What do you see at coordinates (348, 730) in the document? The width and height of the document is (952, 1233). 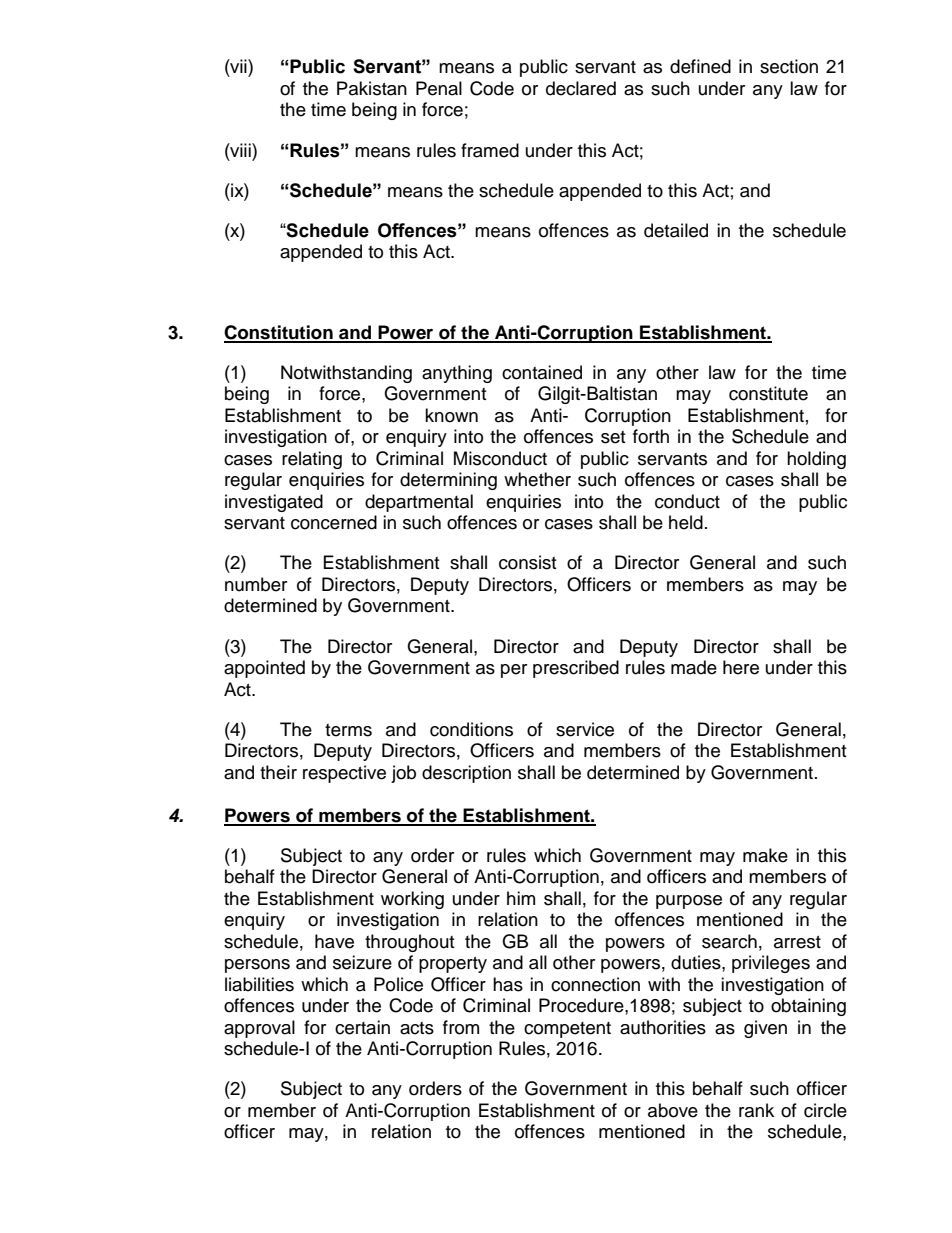 I see `terms` at bounding box center [348, 730].
